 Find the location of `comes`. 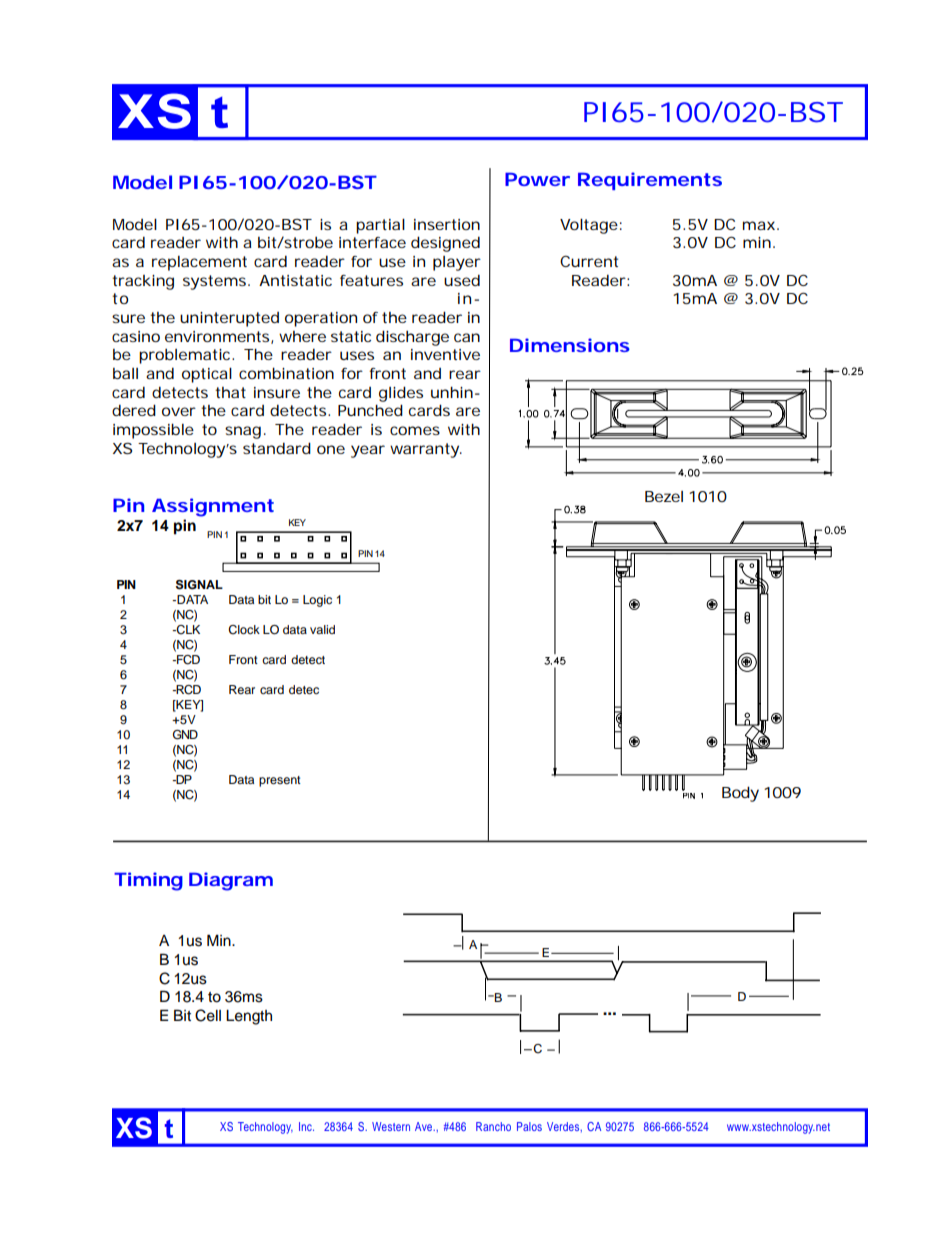

comes is located at coordinates (415, 430).
